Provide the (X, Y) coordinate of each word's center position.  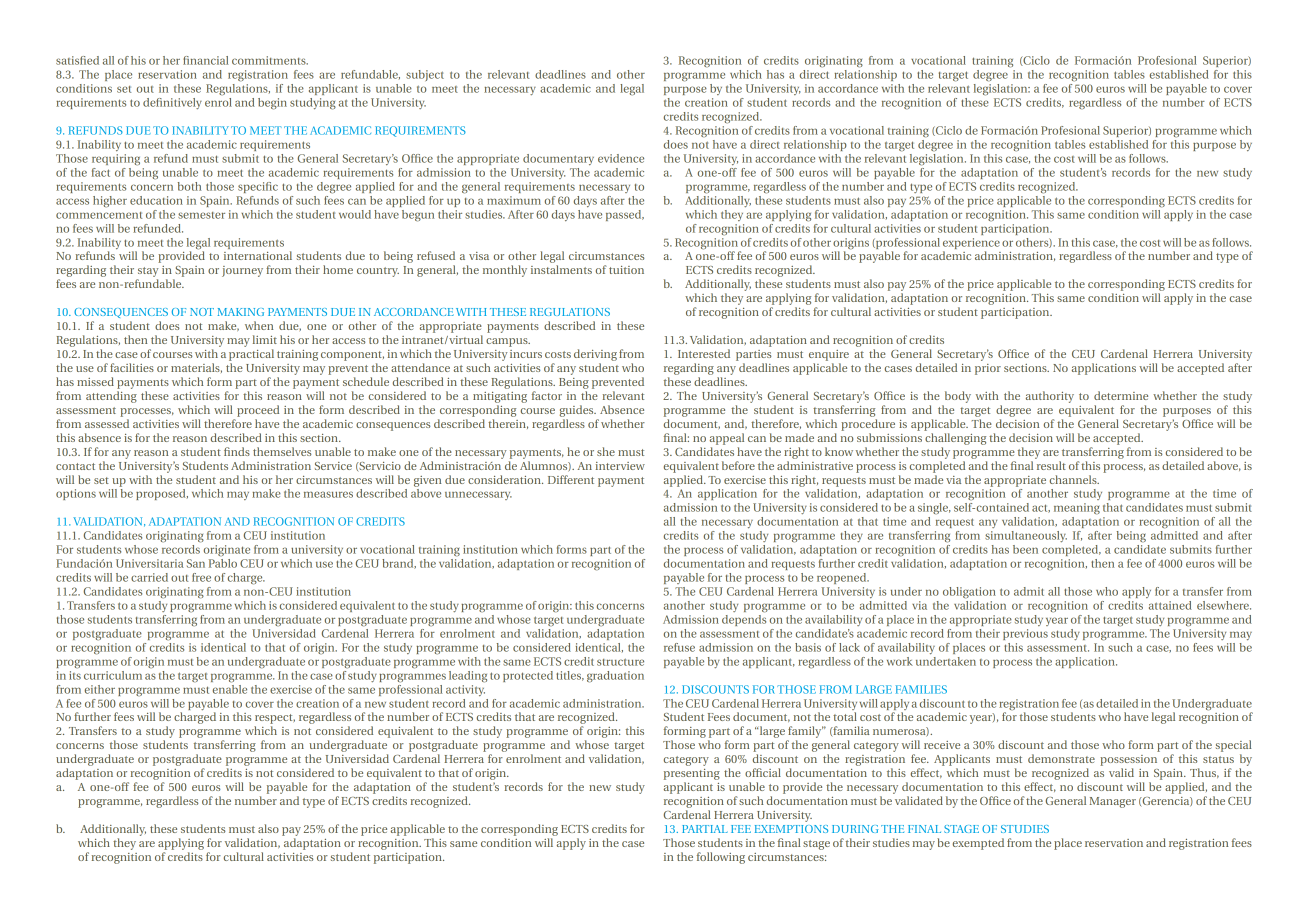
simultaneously (1026, 536)
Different (571, 479)
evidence (621, 158)
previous (1025, 634)
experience (971, 243)
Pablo (223, 562)
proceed (258, 411)
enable (230, 688)
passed (625, 215)
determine (1121, 395)
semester (201, 215)
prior (988, 369)
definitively (172, 103)
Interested (704, 353)
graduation (615, 677)
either (100, 689)
